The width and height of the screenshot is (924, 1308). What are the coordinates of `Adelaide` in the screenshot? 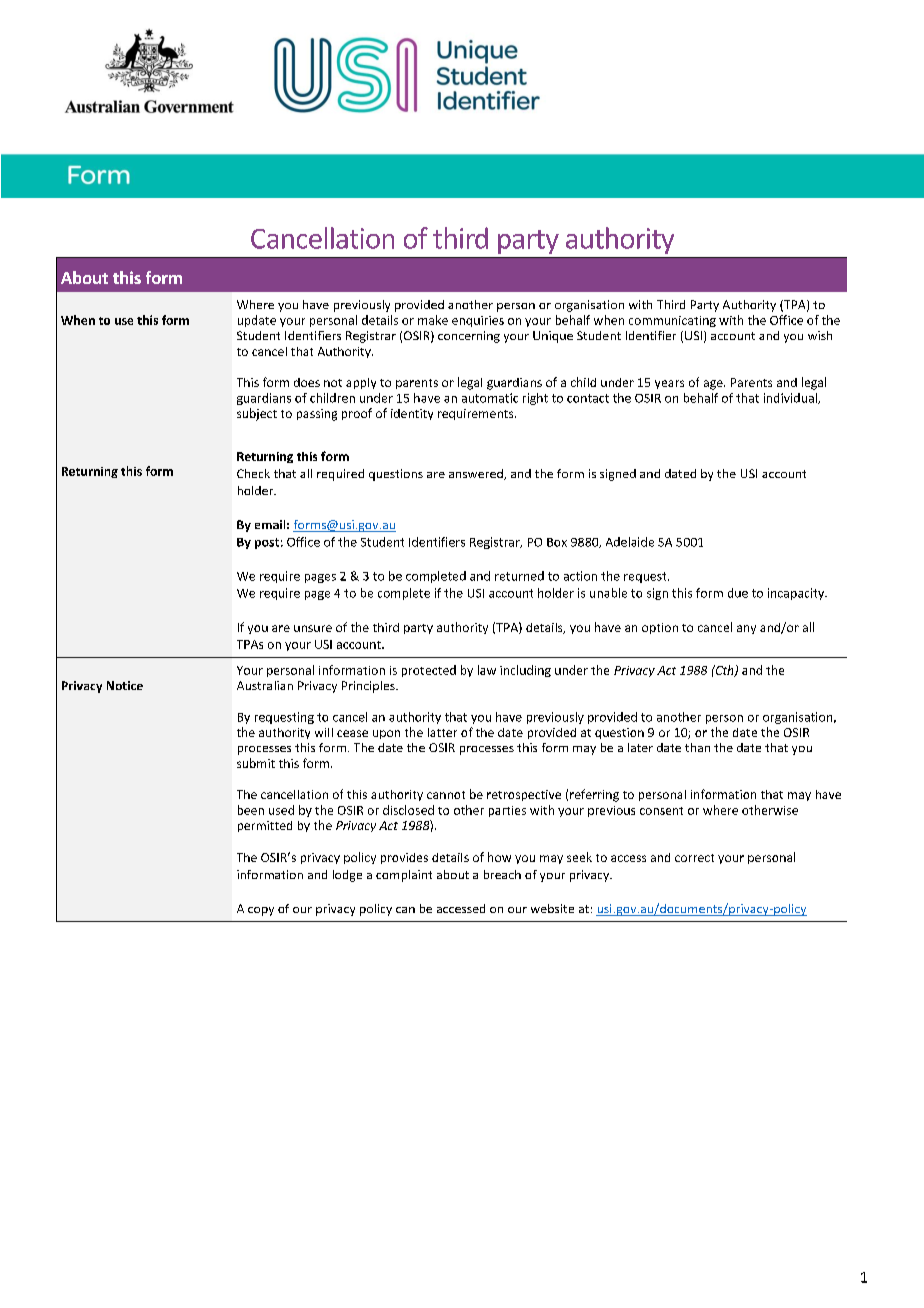 It's located at (630, 542).
